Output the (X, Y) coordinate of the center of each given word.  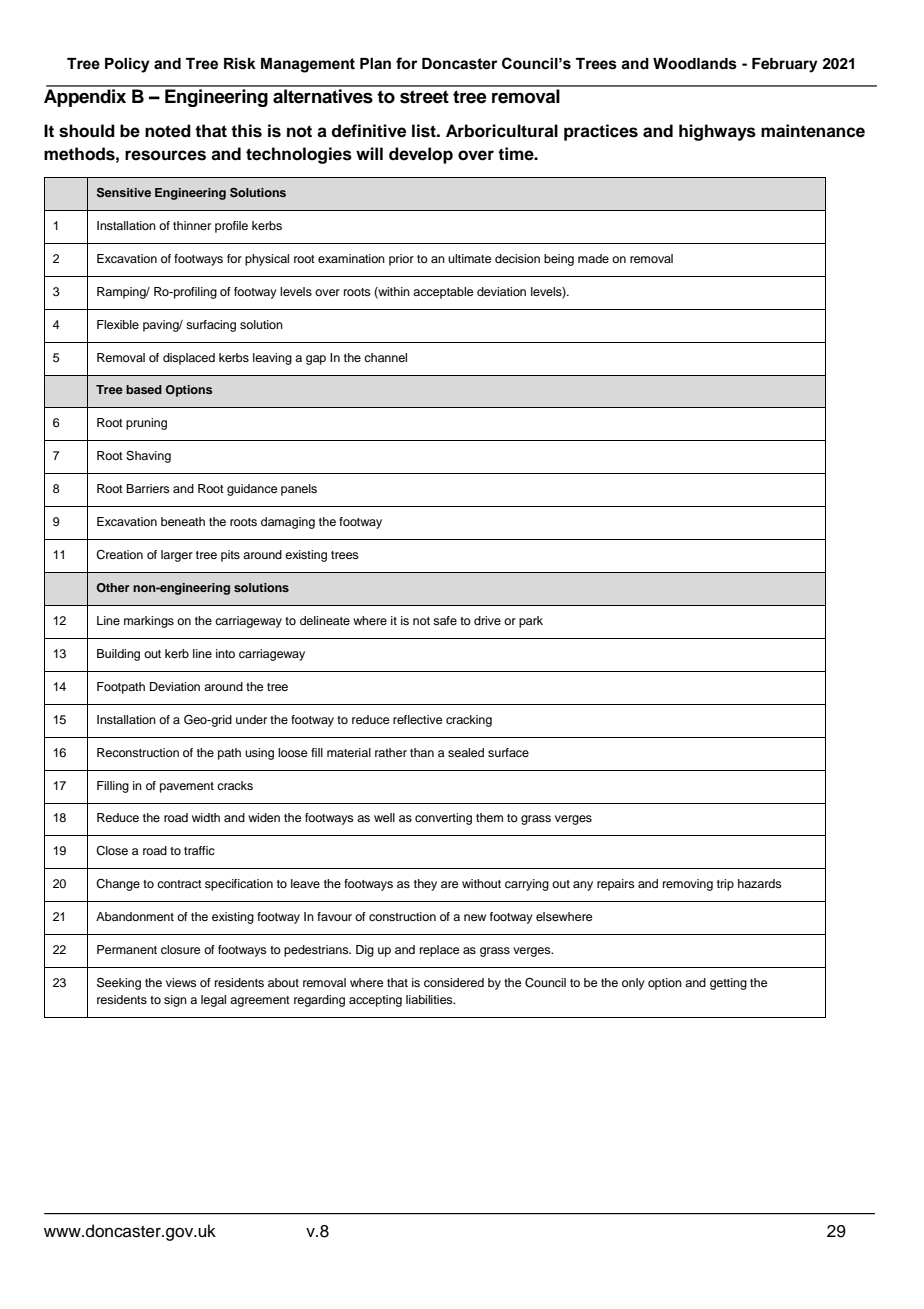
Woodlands (695, 64)
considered (454, 982)
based (144, 389)
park (531, 622)
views (181, 982)
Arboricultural (502, 131)
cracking (469, 721)
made (593, 258)
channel (385, 357)
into (225, 653)
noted (168, 131)
